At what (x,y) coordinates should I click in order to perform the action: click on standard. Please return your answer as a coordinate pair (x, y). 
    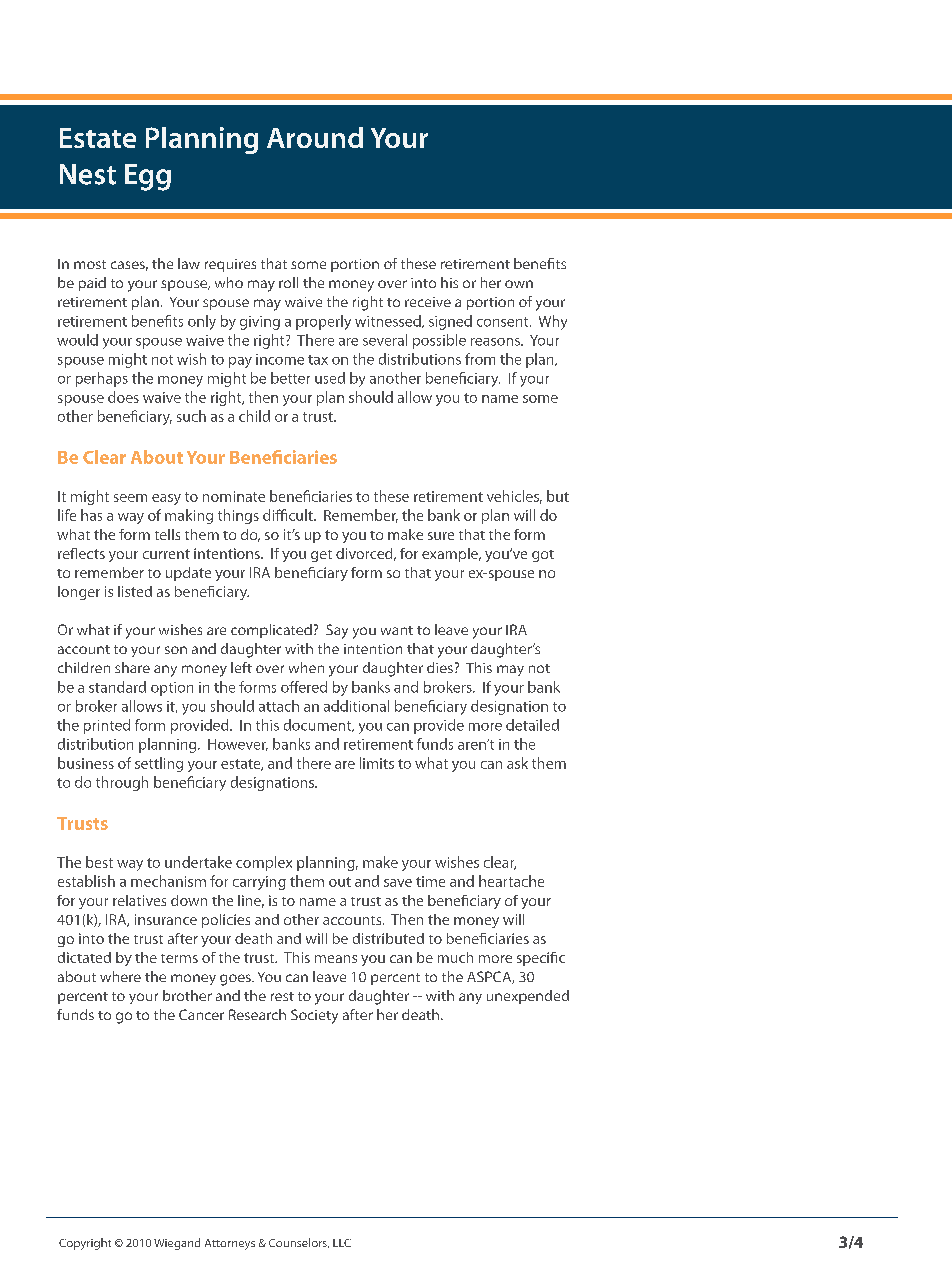
    Looking at the image, I should click on (117, 687).
